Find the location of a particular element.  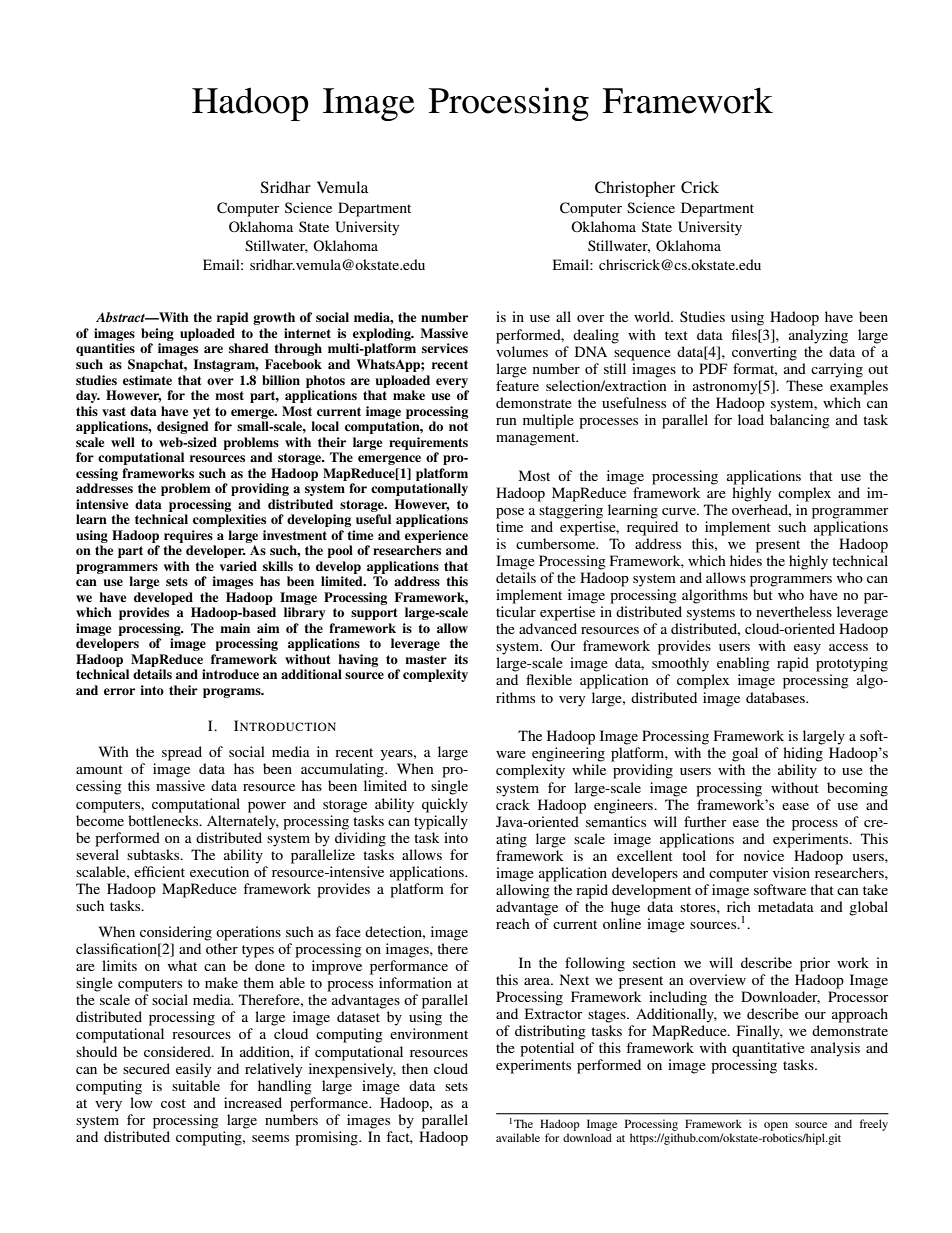

spread is located at coordinates (182, 753).
